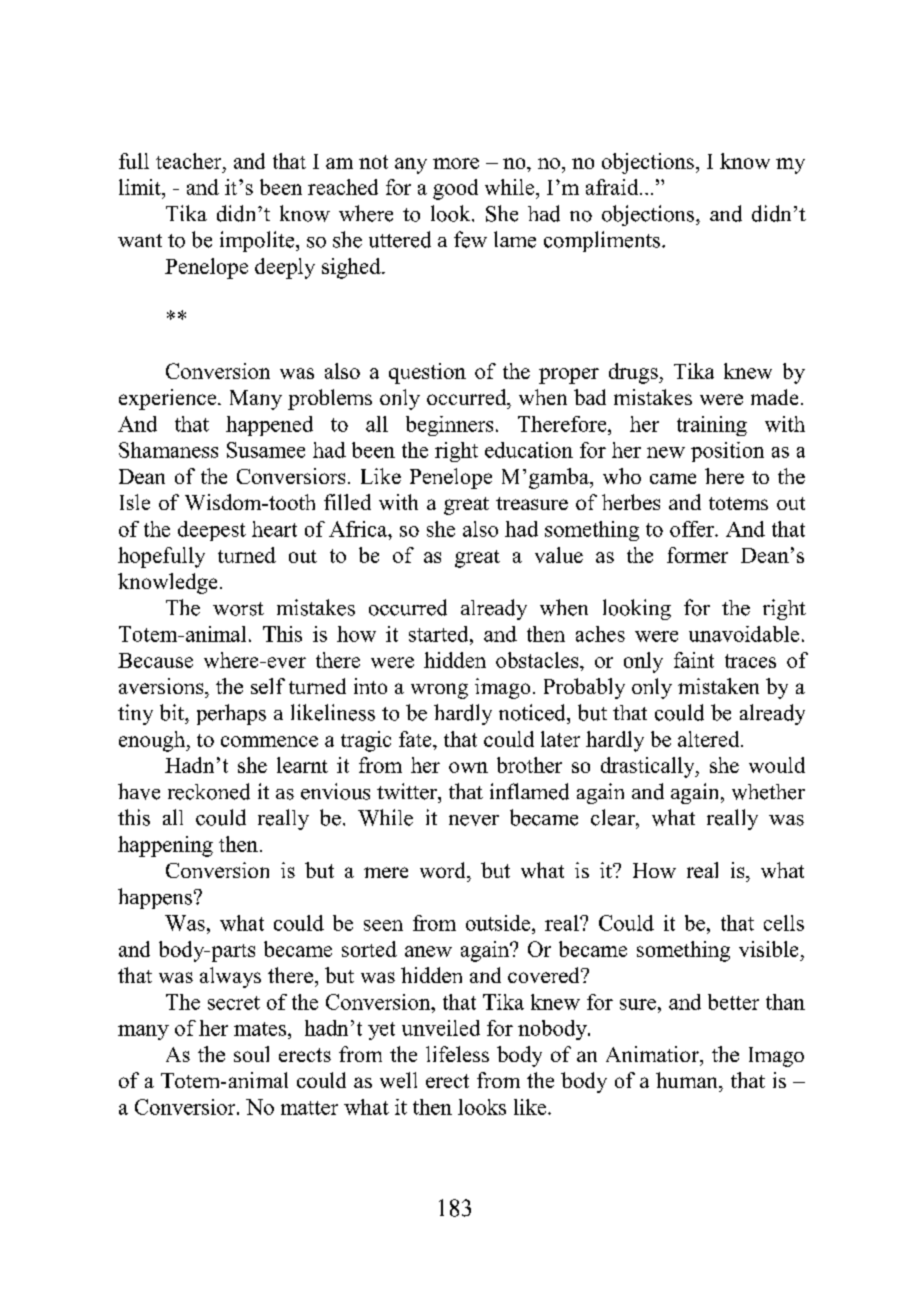 The width and height of the document is (924, 1296). I want to click on own, so click(468, 767).
